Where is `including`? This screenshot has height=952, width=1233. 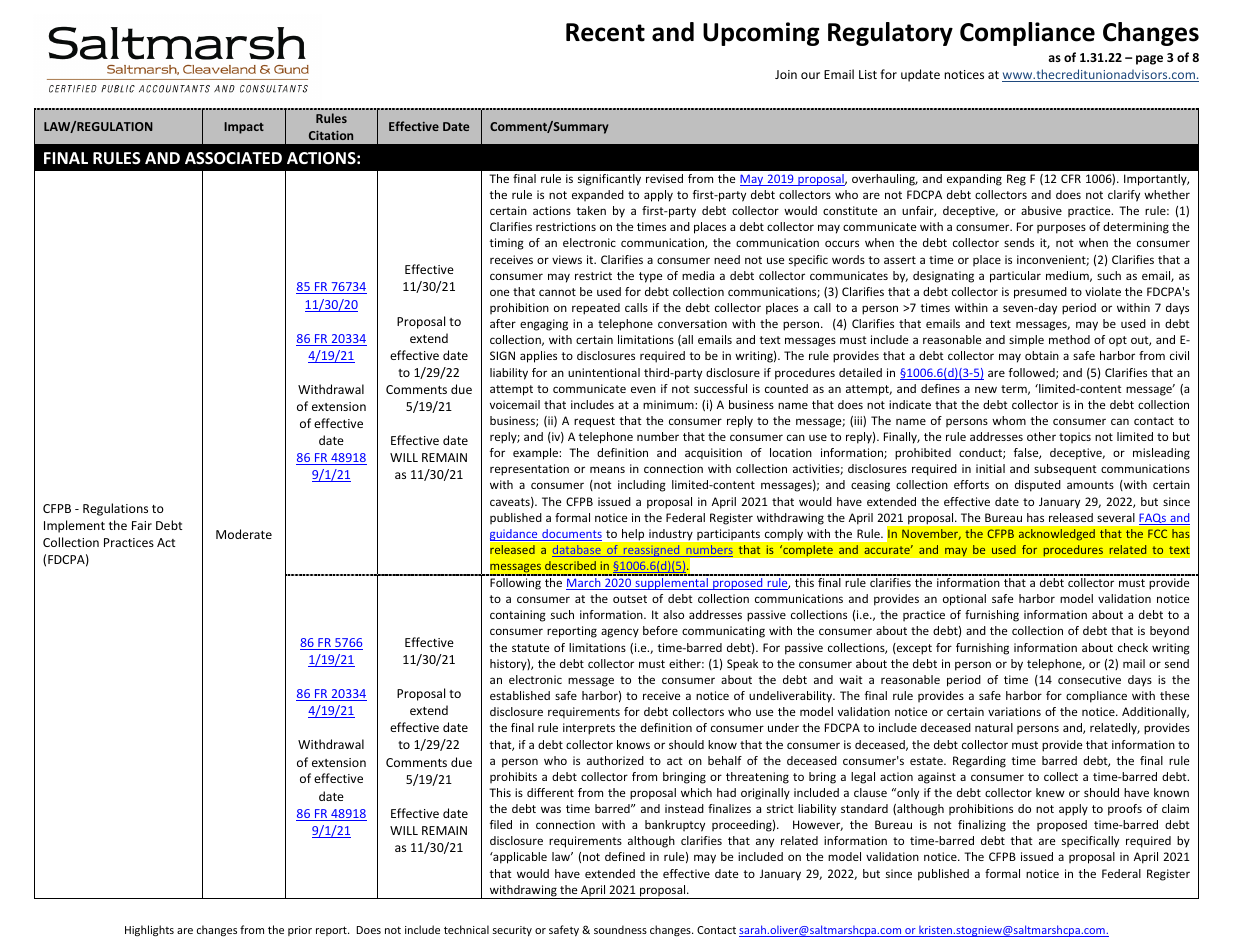 including is located at coordinates (642, 486).
